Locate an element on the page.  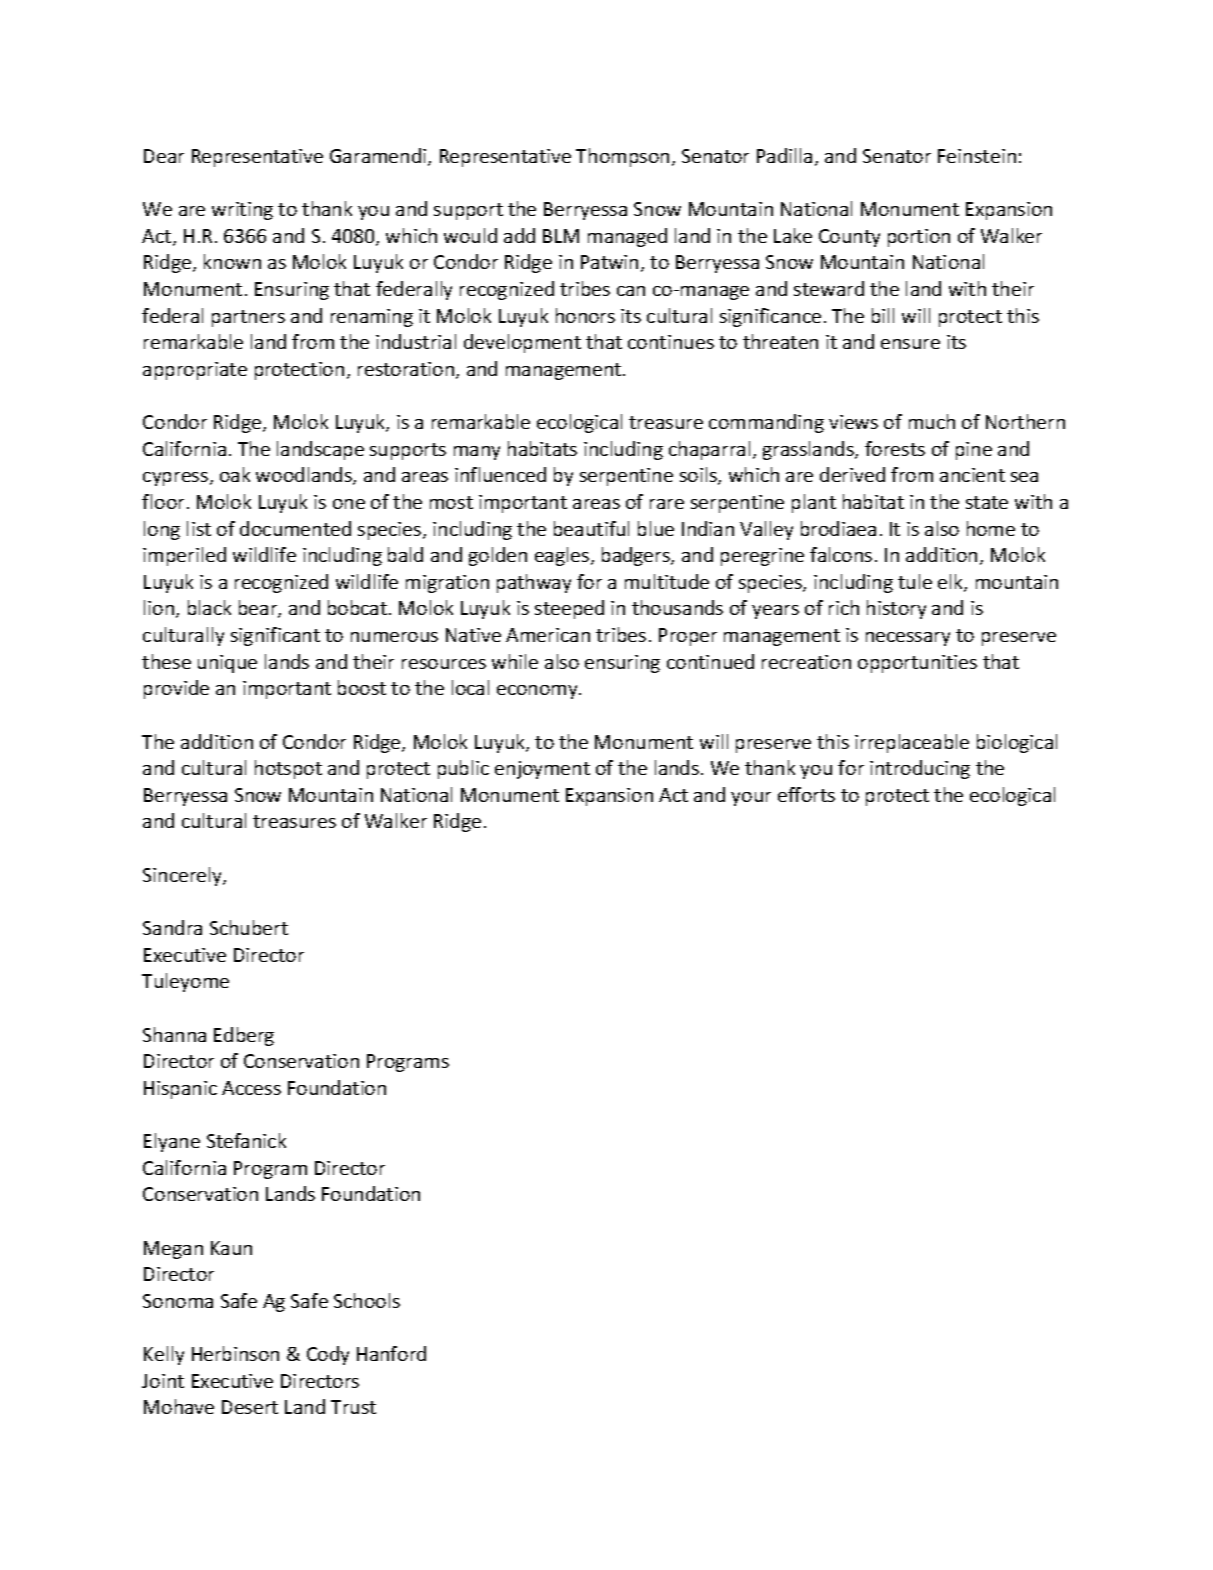
beautiful is located at coordinates (591, 528).
